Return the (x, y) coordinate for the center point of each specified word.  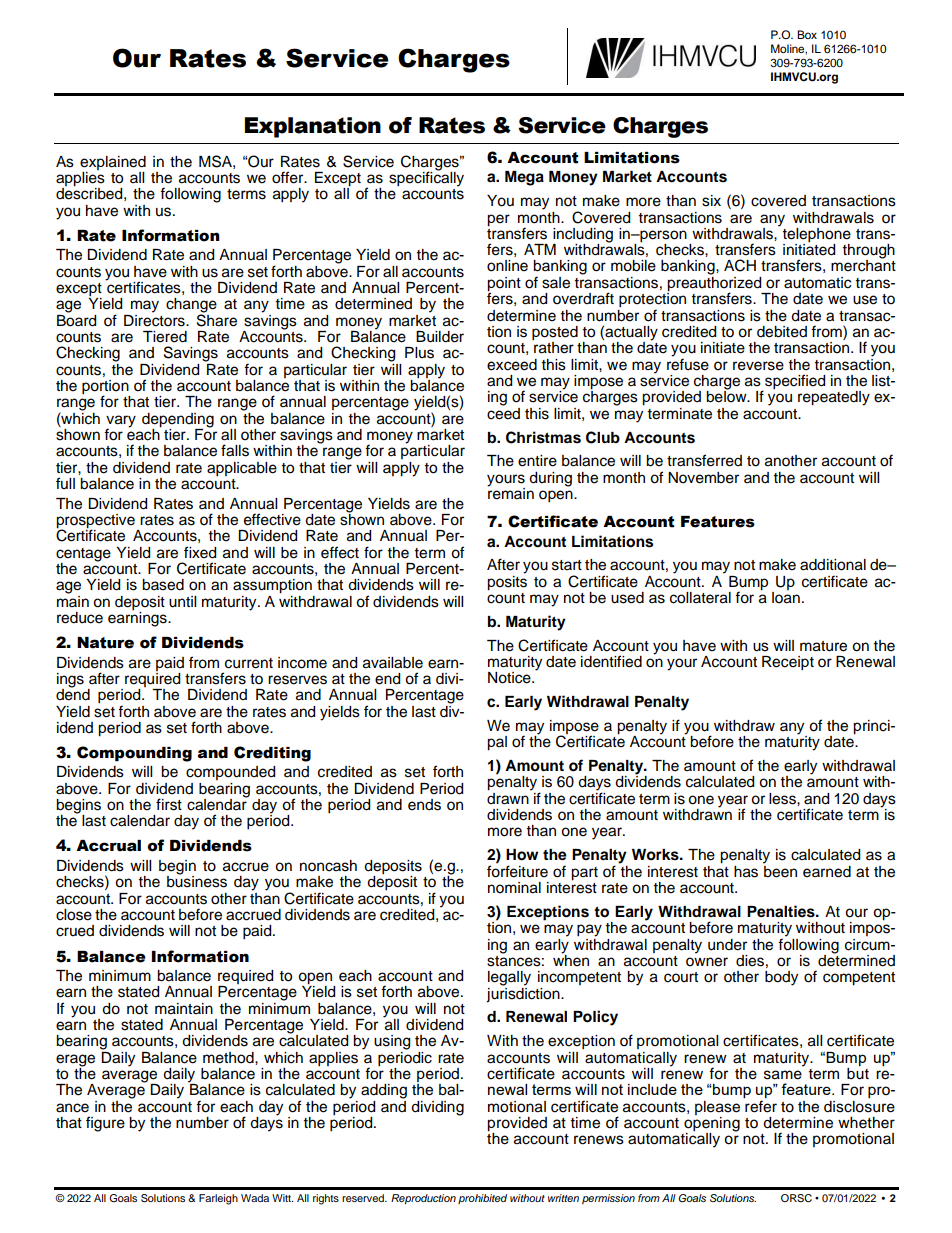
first (169, 804)
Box (807, 34)
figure (105, 1124)
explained (113, 163)
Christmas (543, 437)
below (727, 396)
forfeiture (517, 870)
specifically (426, 178)
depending (178, 421)
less (783, 799)
